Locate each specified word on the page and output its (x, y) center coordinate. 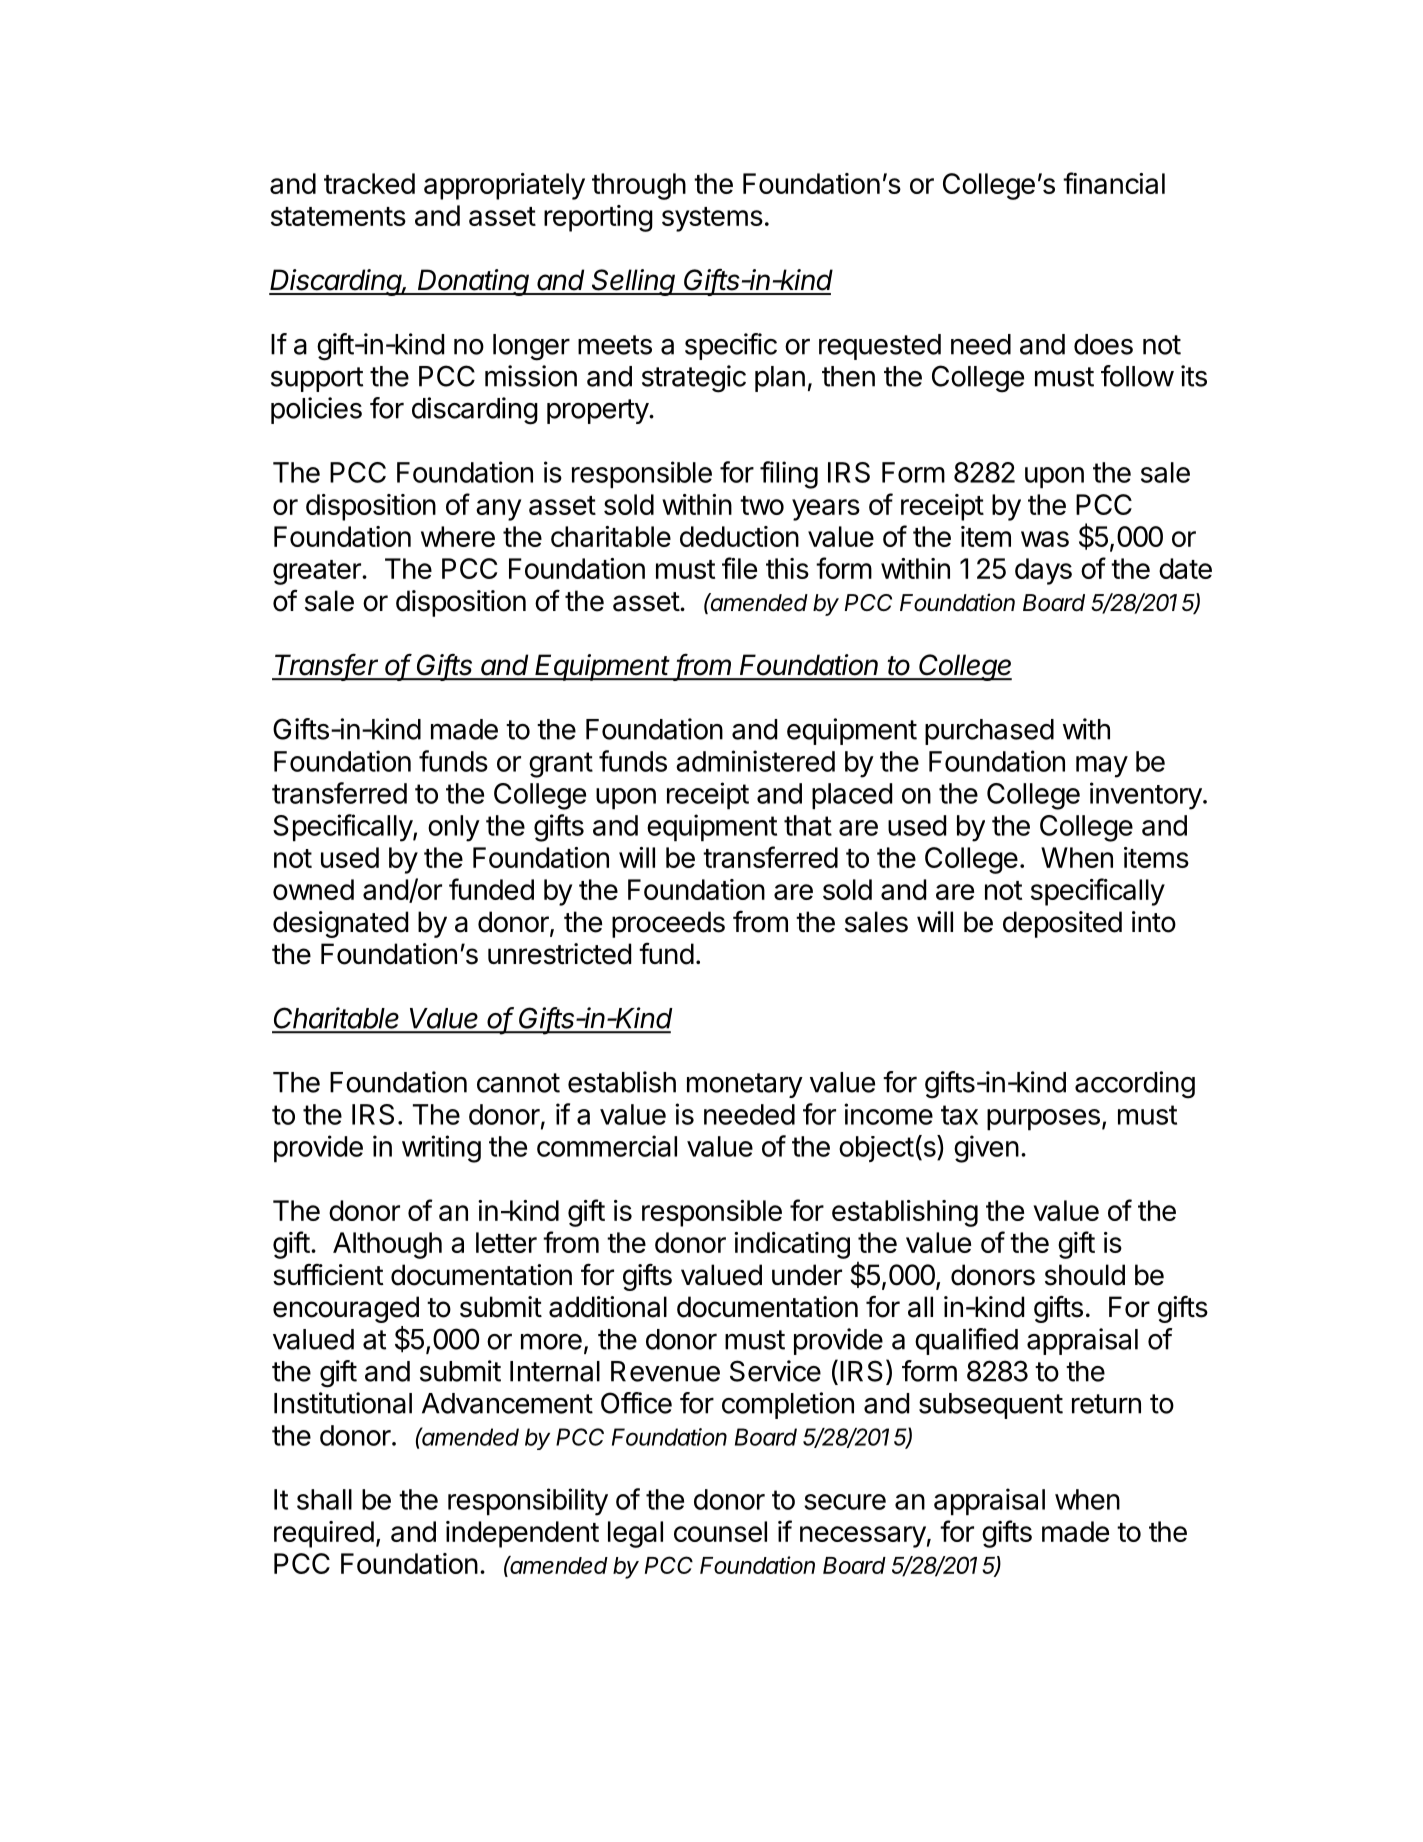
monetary (745, 1085)
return (1106, 1404)
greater (318, 572)
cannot (518, 1083)
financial (1114, 183)
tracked (369, 183)
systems (712, 219)
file (739, 568)
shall (324, 1499)
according (1135, 1085)
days (1043, 571)
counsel (720, 1531)
